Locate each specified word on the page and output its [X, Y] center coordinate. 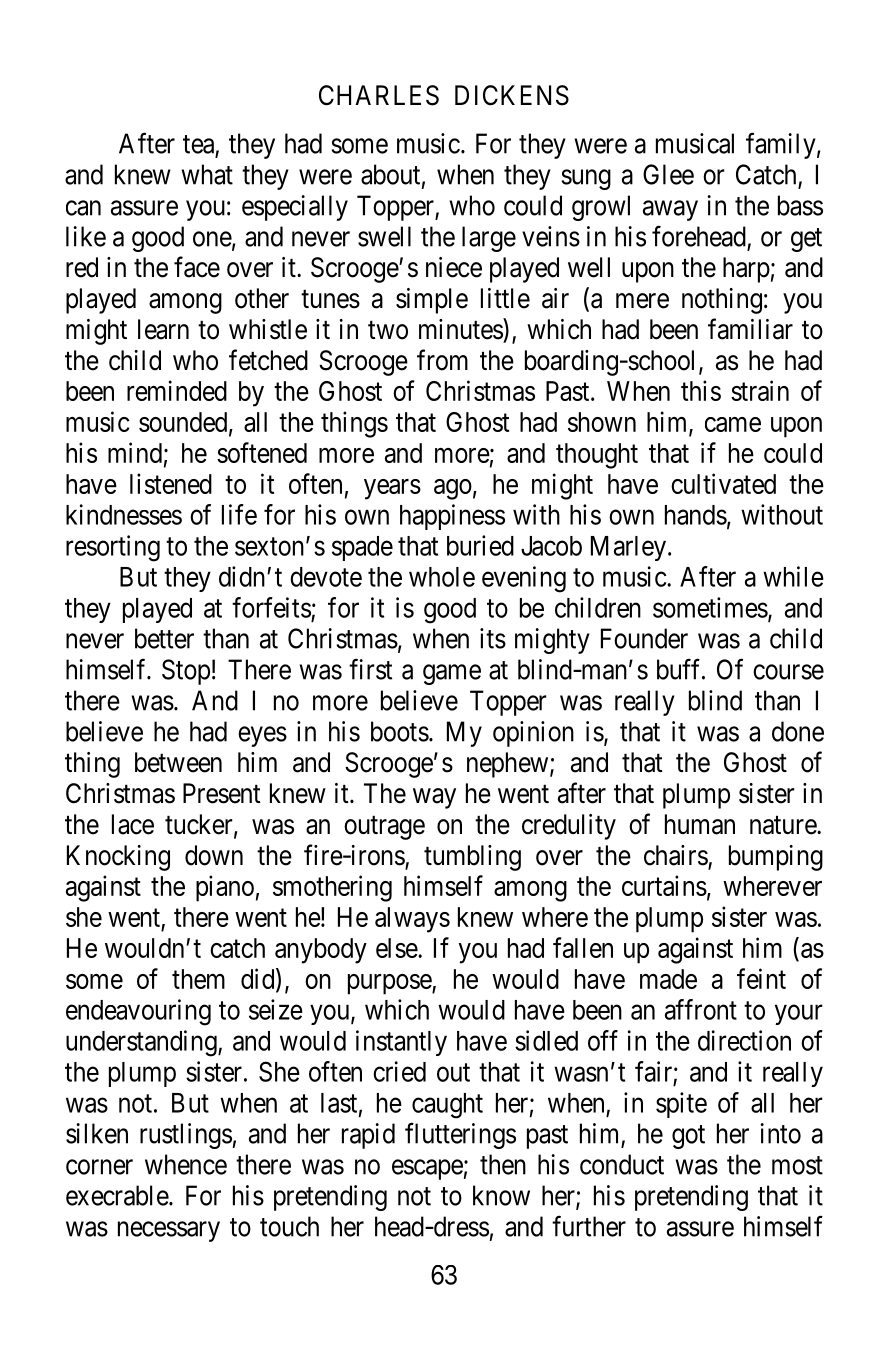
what [207, 174]
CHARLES [379, 95]
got [688, 1137]
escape [427, 1169]
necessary [169, 1231]
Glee [668, 174]
